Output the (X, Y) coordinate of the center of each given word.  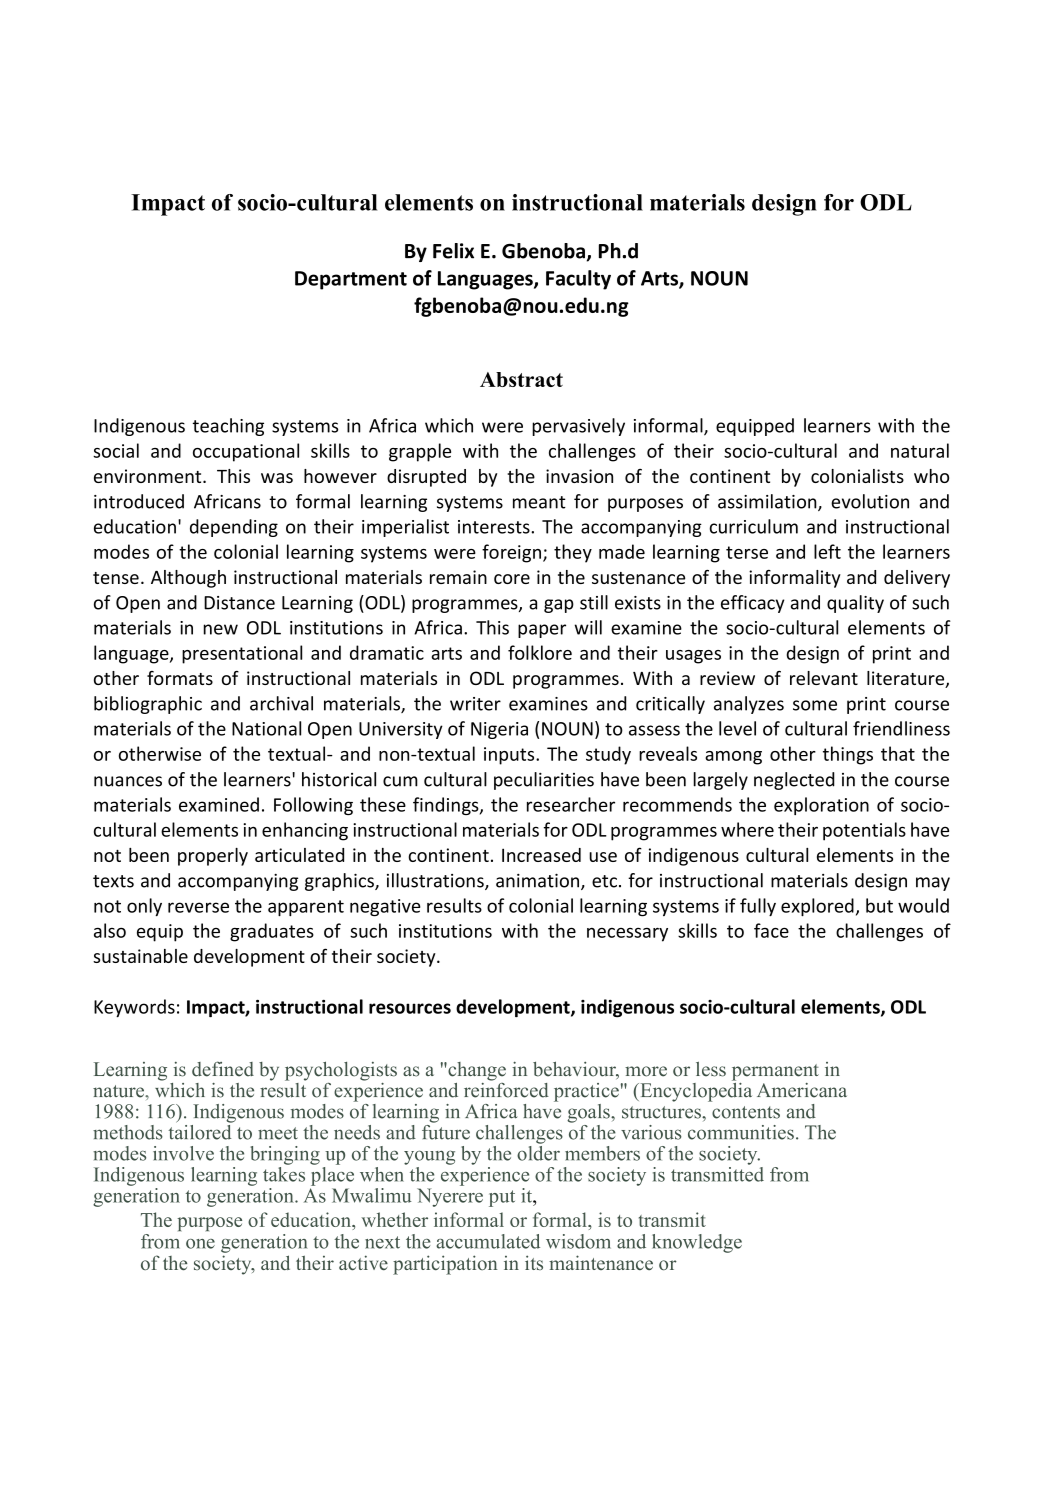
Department (351, 280)
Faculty (578, 280)
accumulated (488, 1241)
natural (920, 450)
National (266, 728)
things (848, 755)
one (200, 1244)
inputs (510, 756)
